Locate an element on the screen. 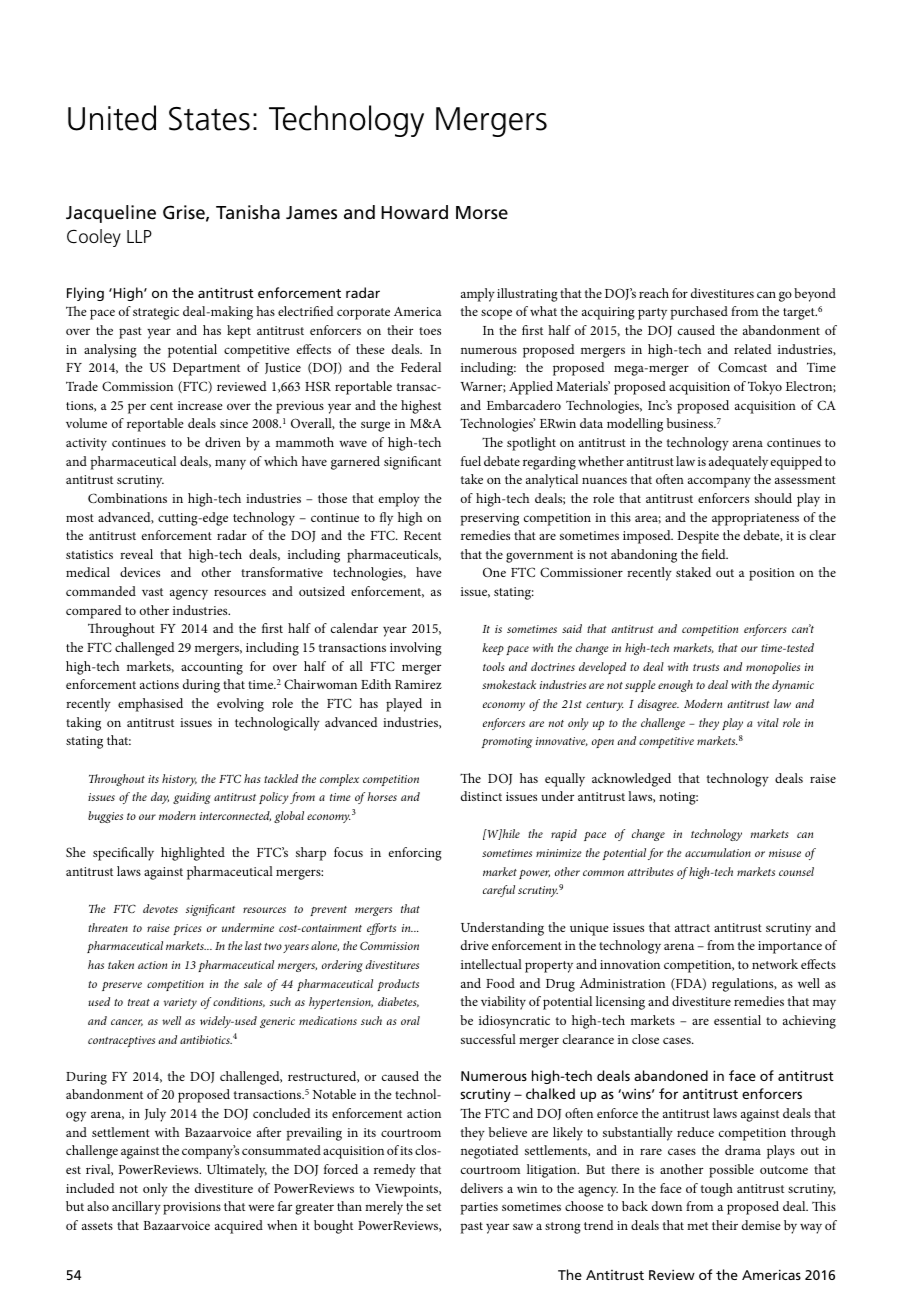 The image size is (924, 1308). provisions is located at coordinates (192, 1208).
